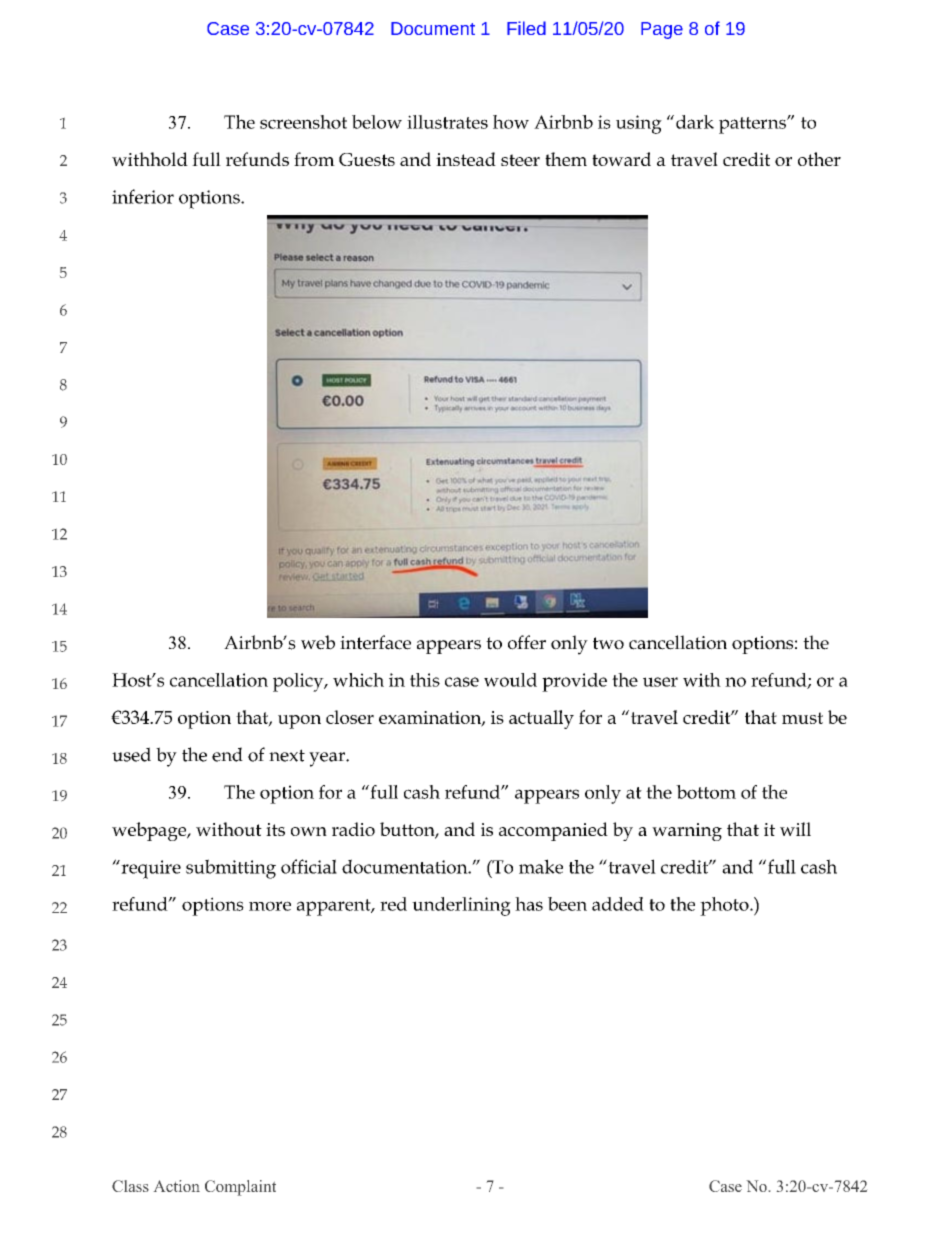  I want to click on underlining, so click(461, 906).
